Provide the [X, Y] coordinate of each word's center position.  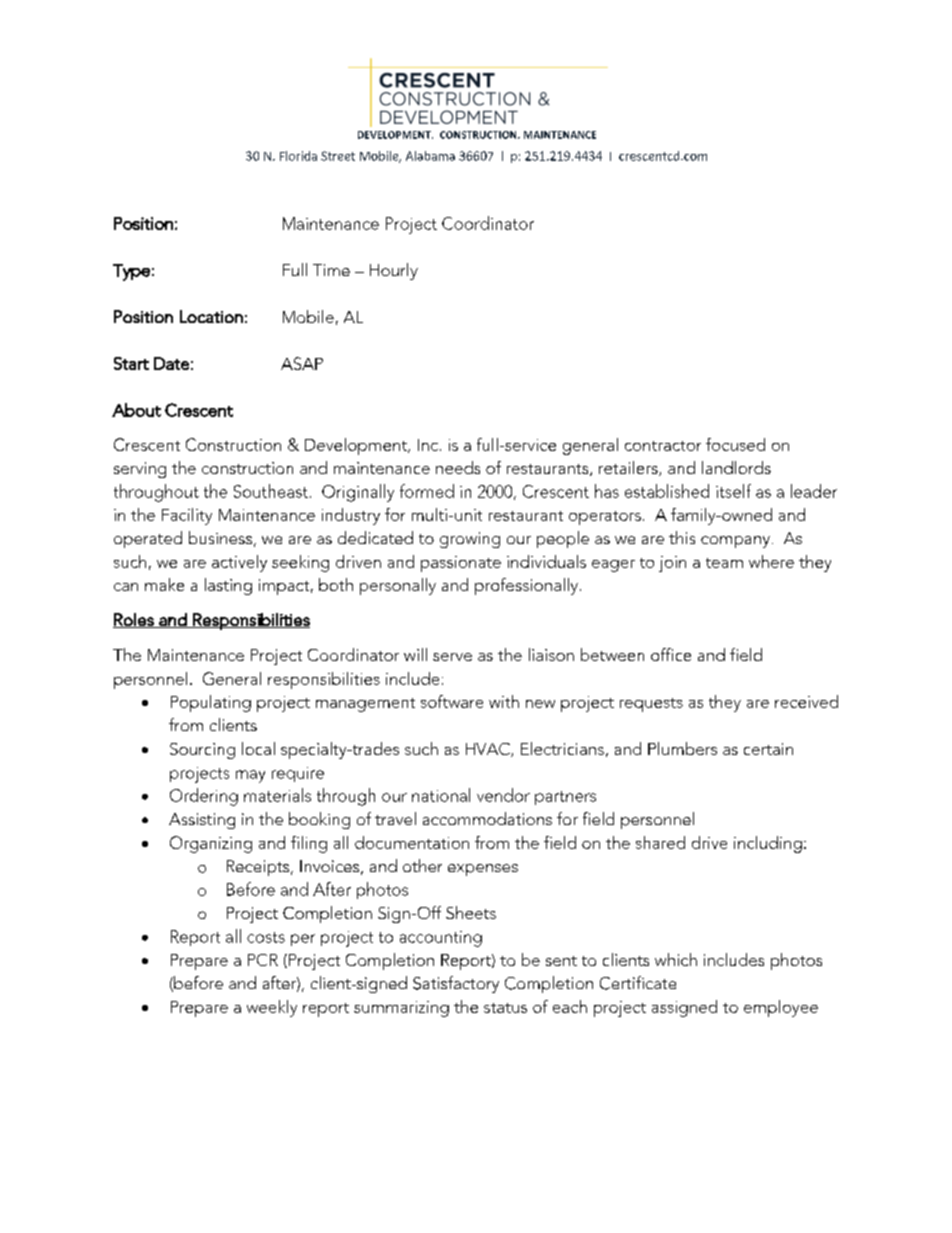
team [724, 563]
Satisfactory [456, 984]
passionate [461, 564]
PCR [263, 960]
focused [735, 444]
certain [768, 749]
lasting [228, 586]
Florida [298, 156]
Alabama [430, 156]
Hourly [394, 271]
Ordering [204, 797]
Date [171, 363]
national [441, 795]
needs [458, 467]
